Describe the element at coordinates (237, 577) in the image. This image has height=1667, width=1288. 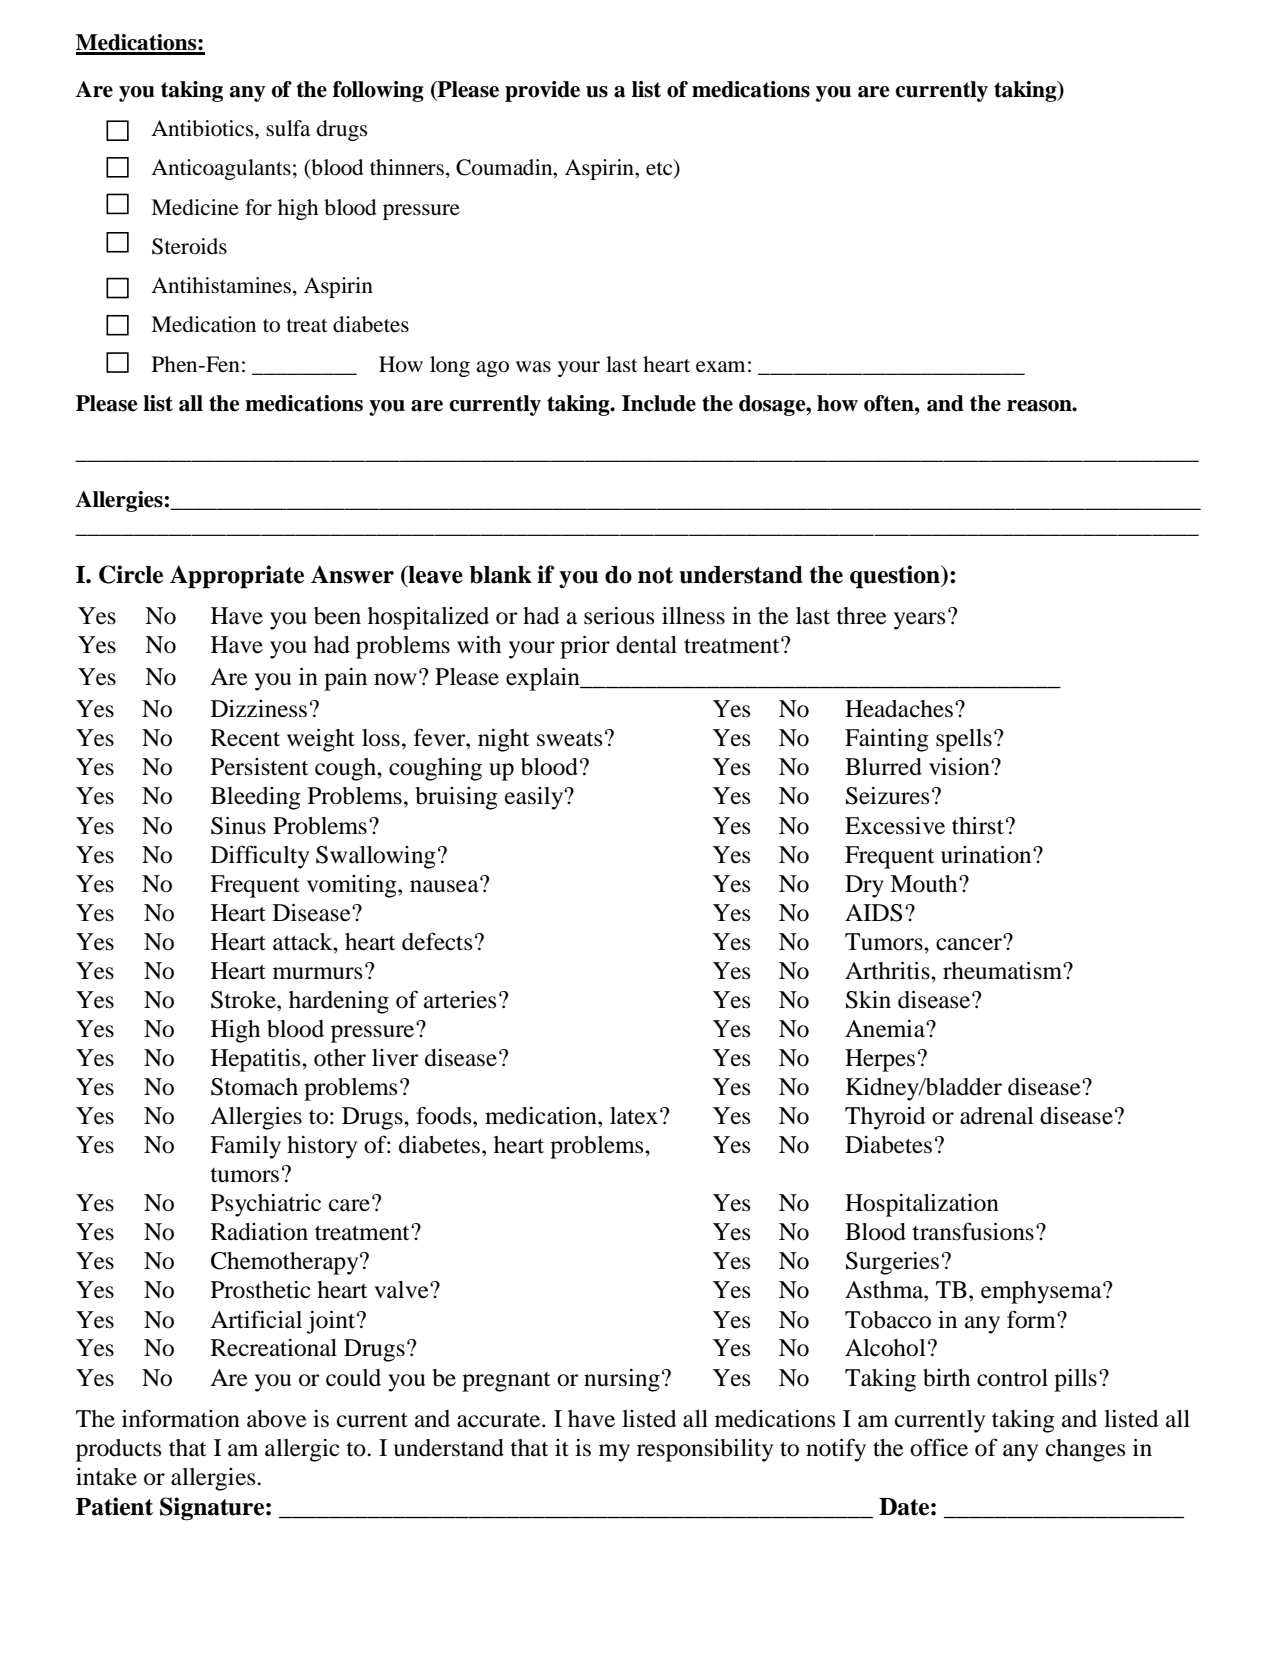
I see `Appropriate` at that location.
